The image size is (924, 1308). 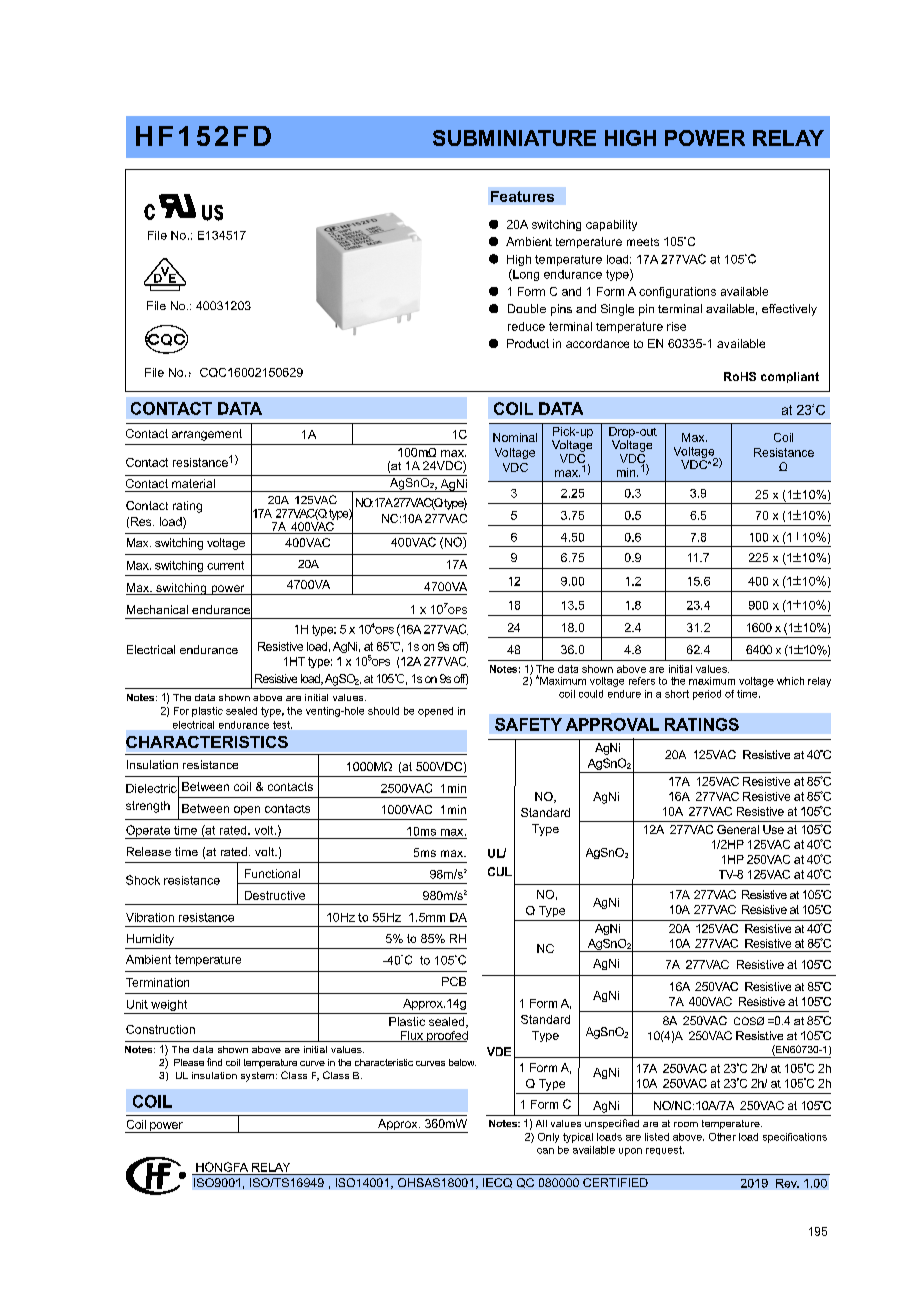 I want to click on can, so click(x=545, y=1151).
